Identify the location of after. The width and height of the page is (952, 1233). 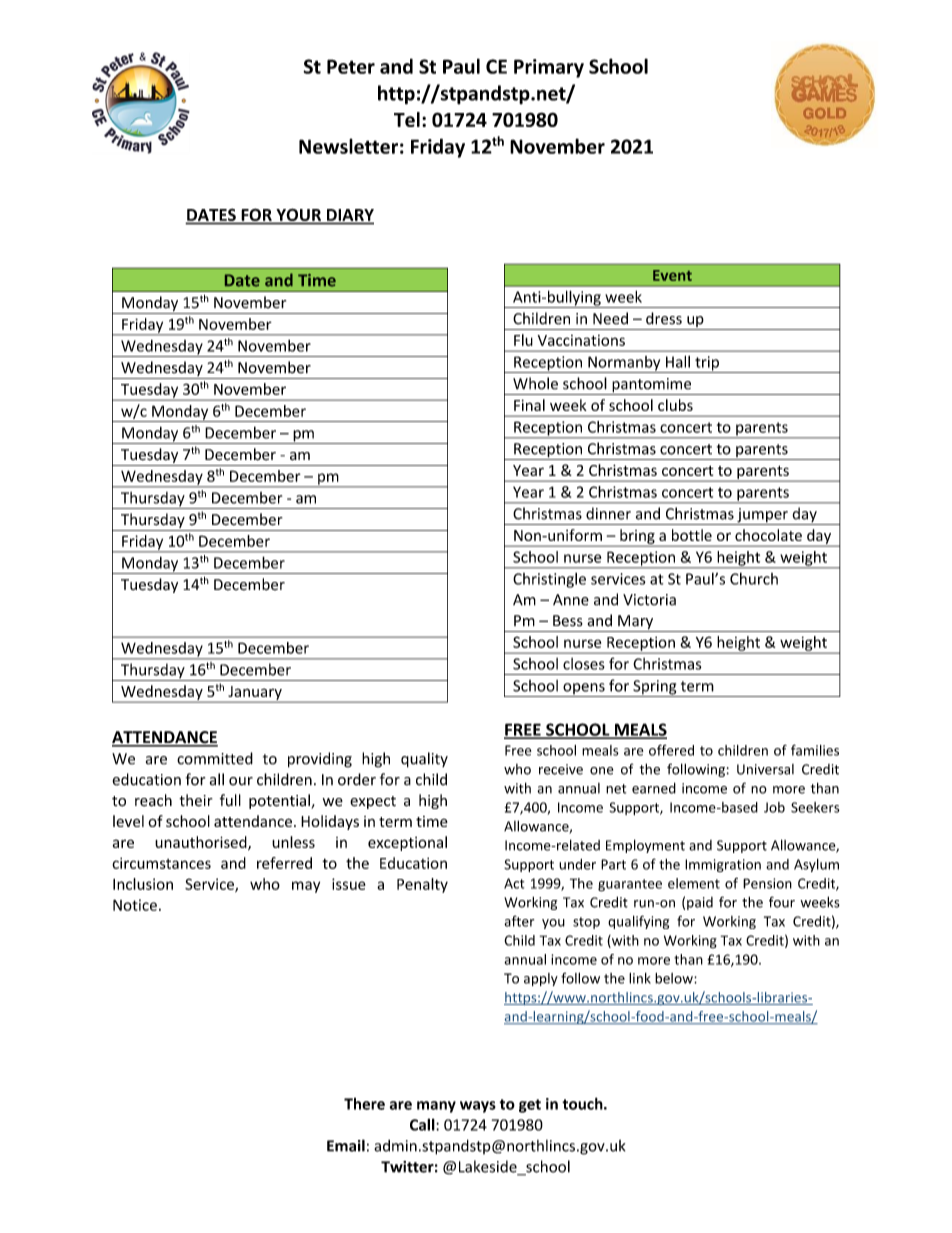
(519, 921).
